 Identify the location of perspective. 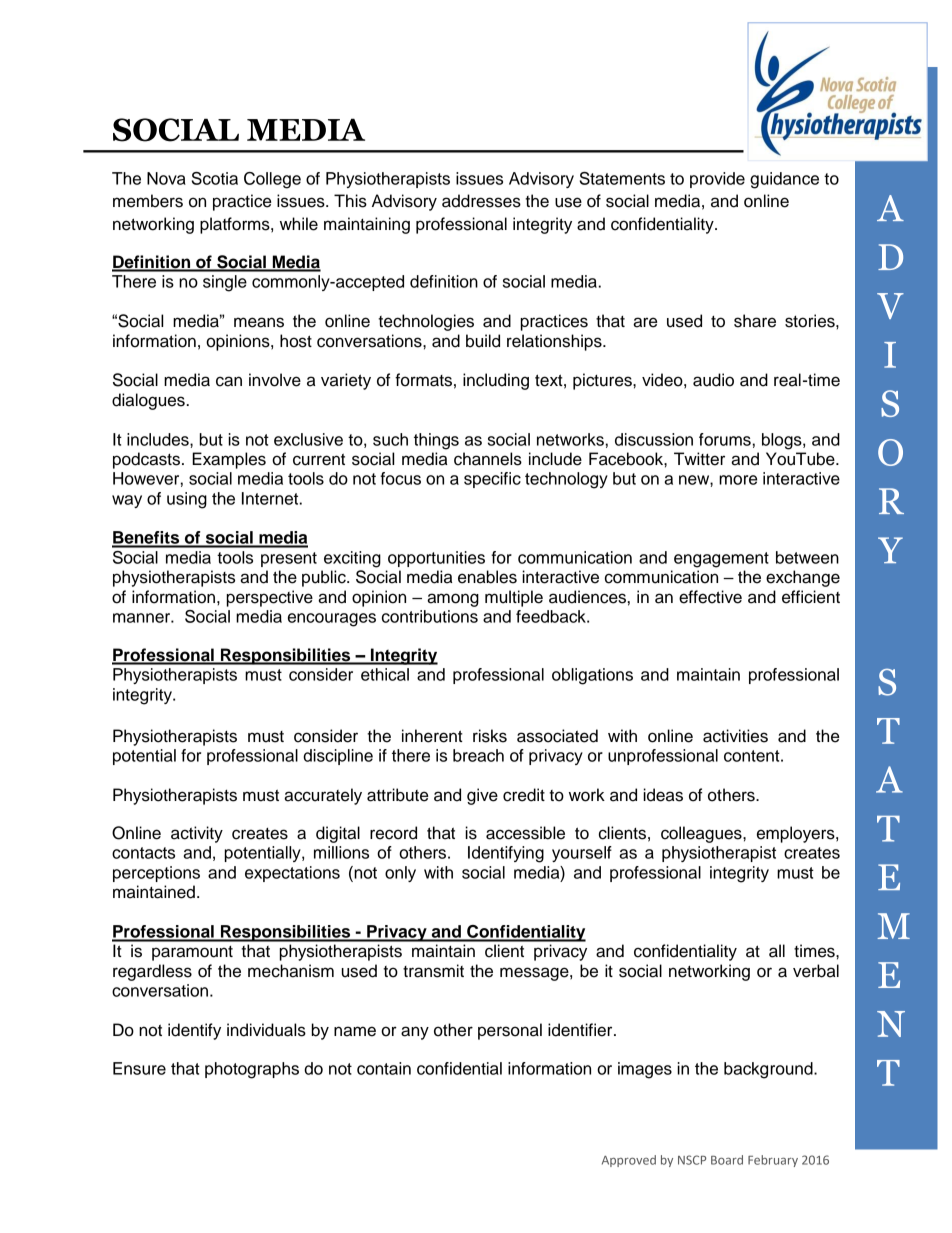
(270, 598).
